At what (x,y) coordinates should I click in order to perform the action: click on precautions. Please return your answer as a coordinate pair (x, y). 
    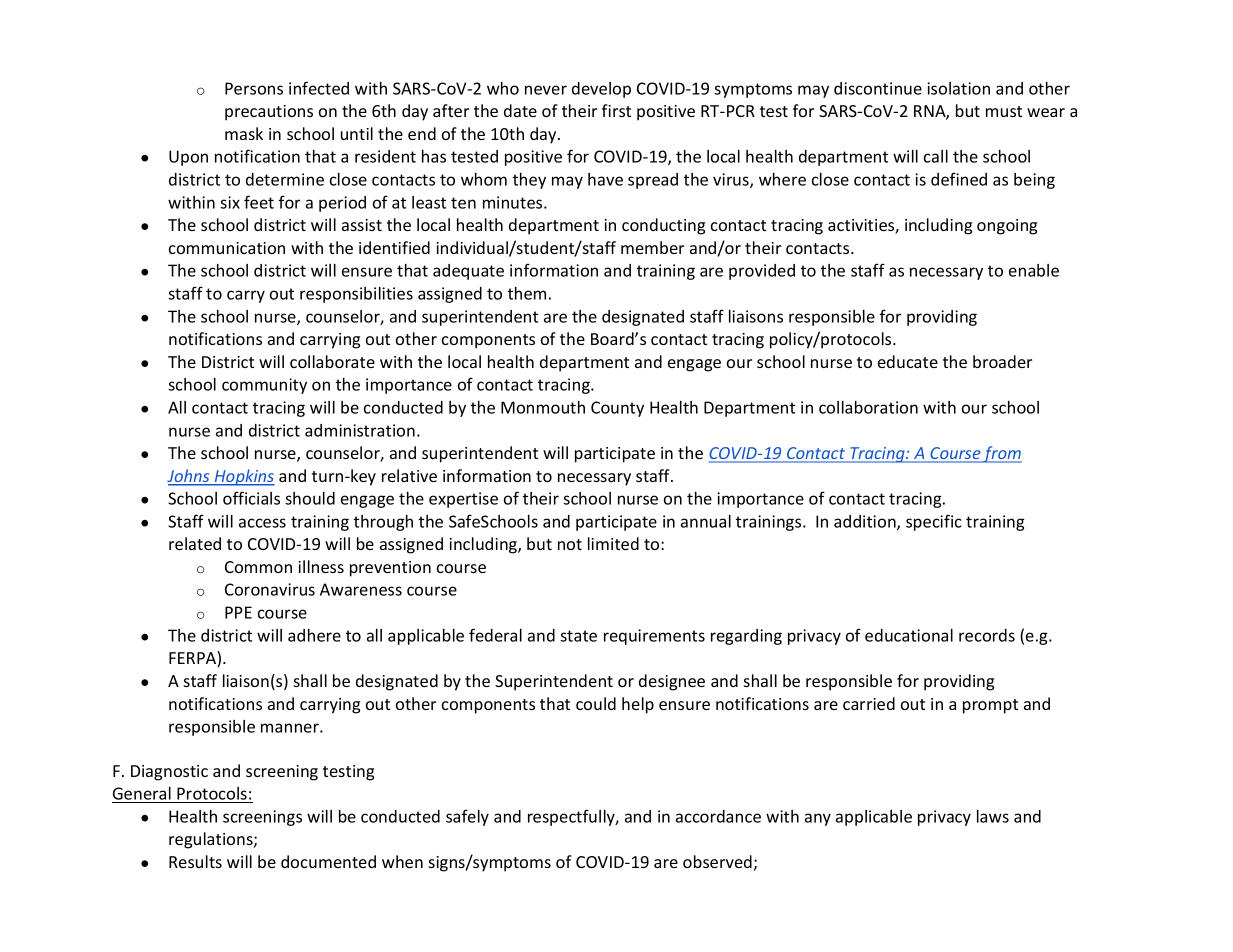
    Looking at the image, I should click on (269, 113).
